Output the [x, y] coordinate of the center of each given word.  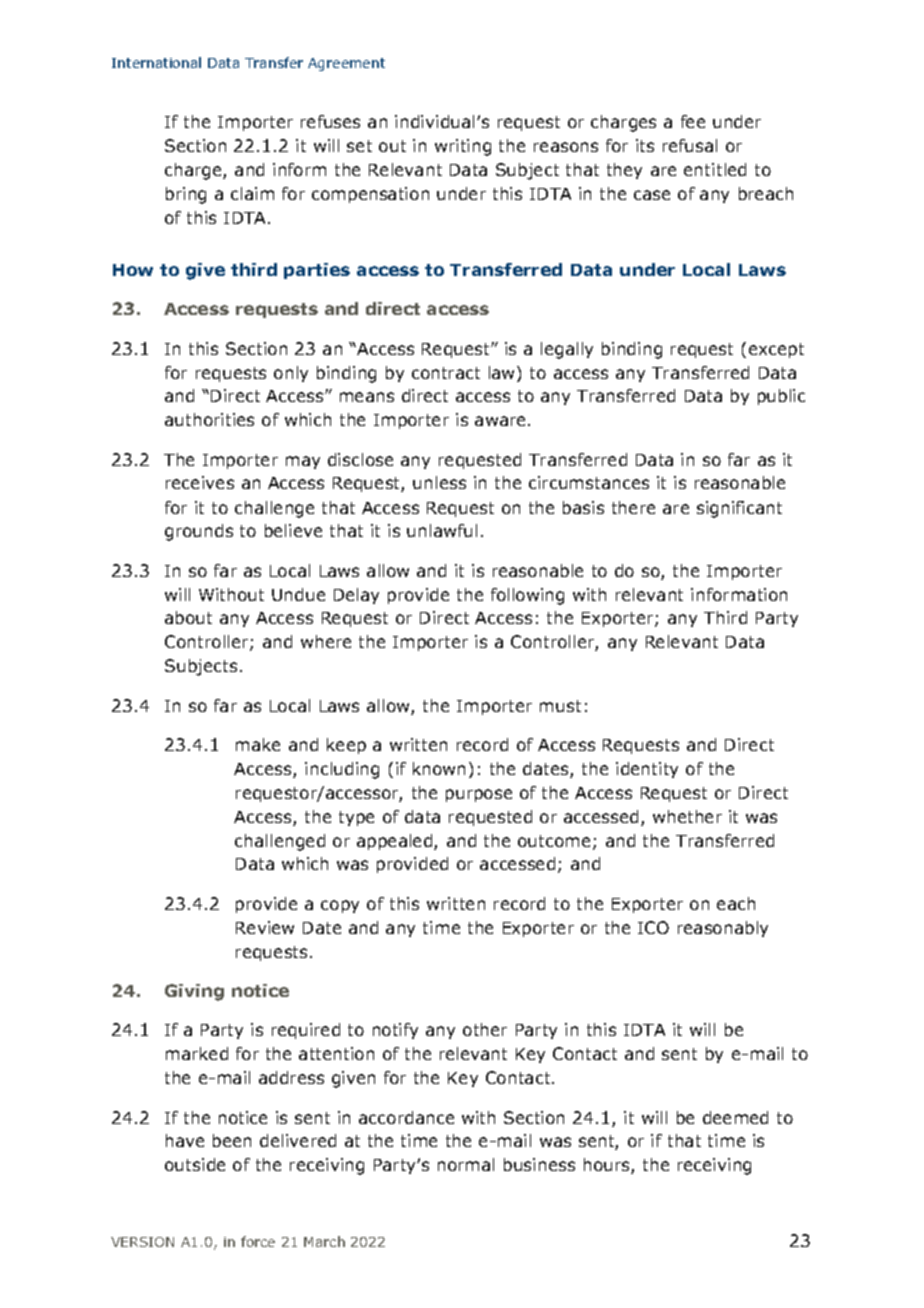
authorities [209, 419]
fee [693, 121]
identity [647, 770]
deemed [735, 1117]
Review [265, 927]
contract [446, 373]
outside [195, 1164]
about [188, 617]
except [776, 350]
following [527, 596]
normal [466, 1164]
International [156, 62]
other [485, 1029]
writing [463, 147]
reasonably [723, 929]
